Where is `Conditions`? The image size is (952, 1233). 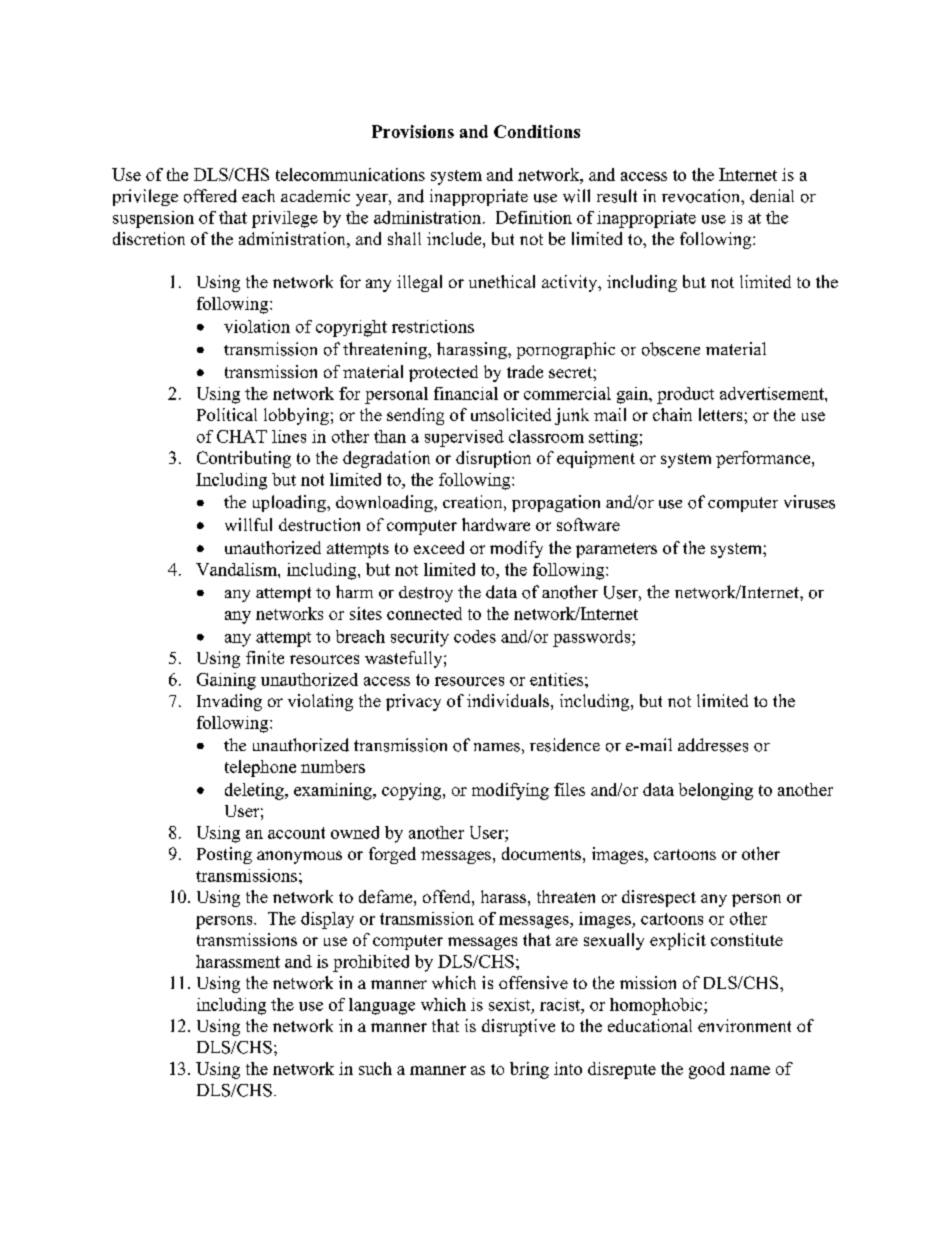 Conditions is located at coordinates (537, 131).
